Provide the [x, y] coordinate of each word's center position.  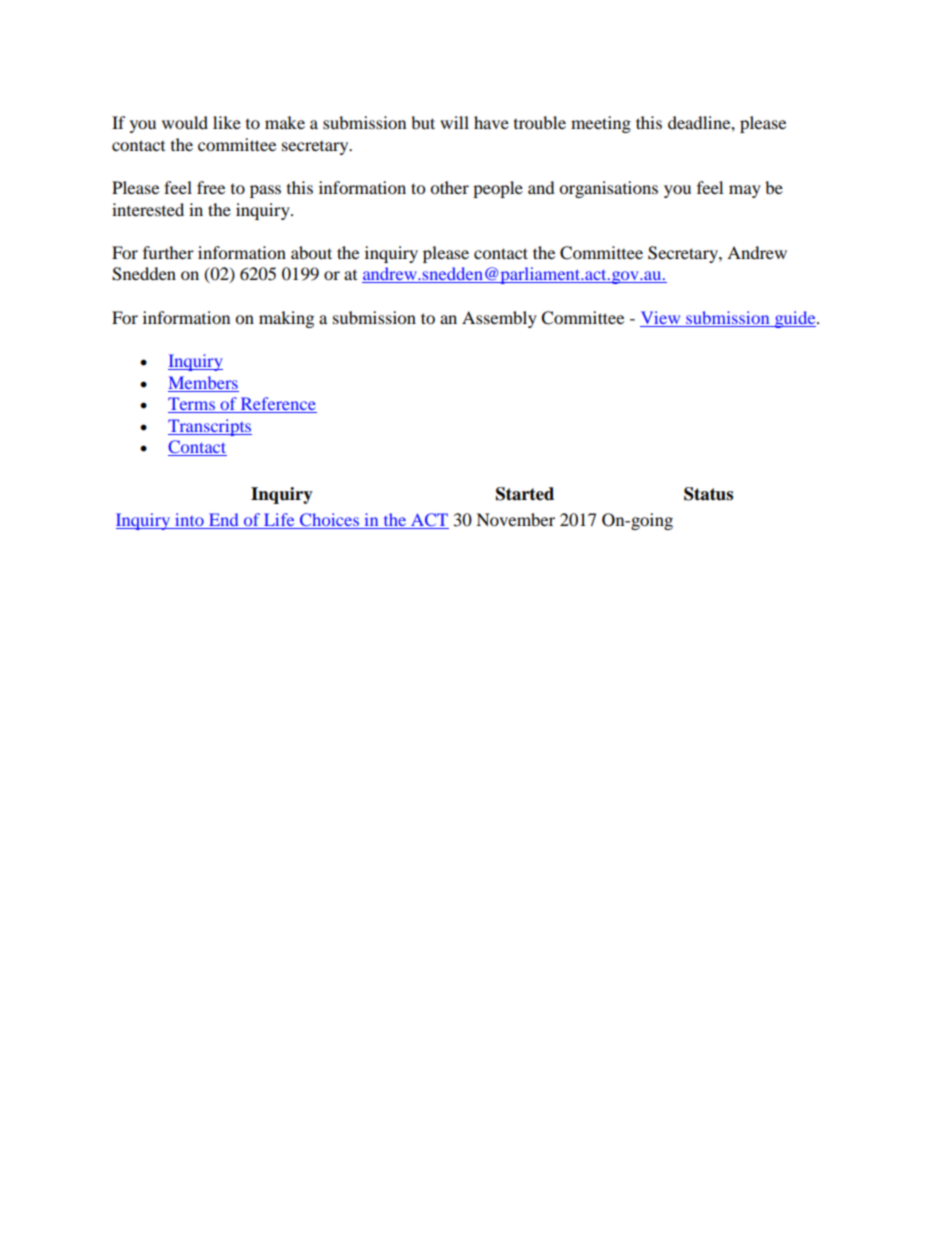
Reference [277, 405]
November [515, 519]
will [454, 122]
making [286, 319]
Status [708, 494]
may [745, 191]
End [223, 521]
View [660, 317]
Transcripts [210, 427]
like [227, 122]
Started [525, 494]
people [498, 189]
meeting [601, 124]
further [168, 252]
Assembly [499, 319]
